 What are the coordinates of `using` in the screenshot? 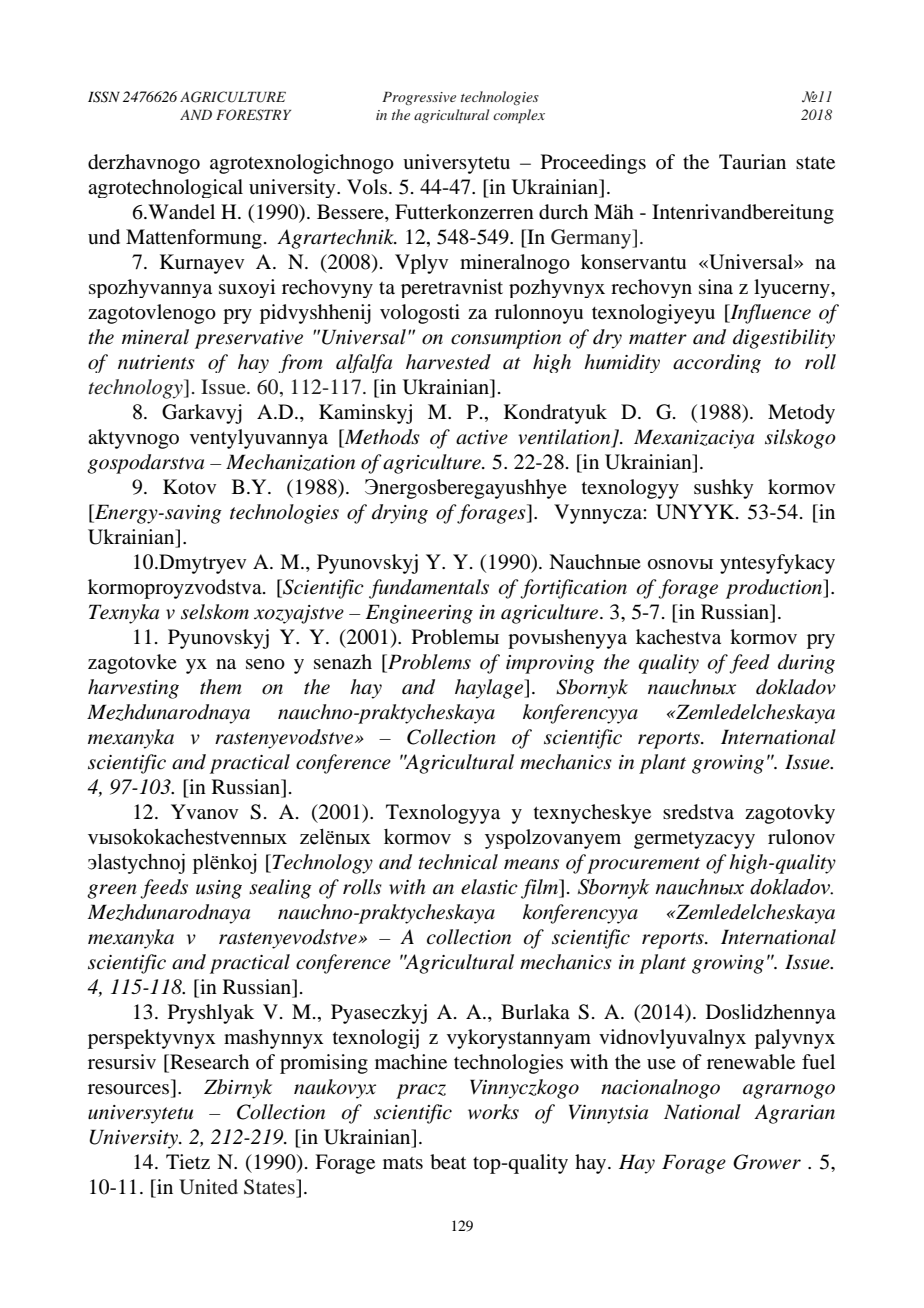 It's located at (219, 889).
